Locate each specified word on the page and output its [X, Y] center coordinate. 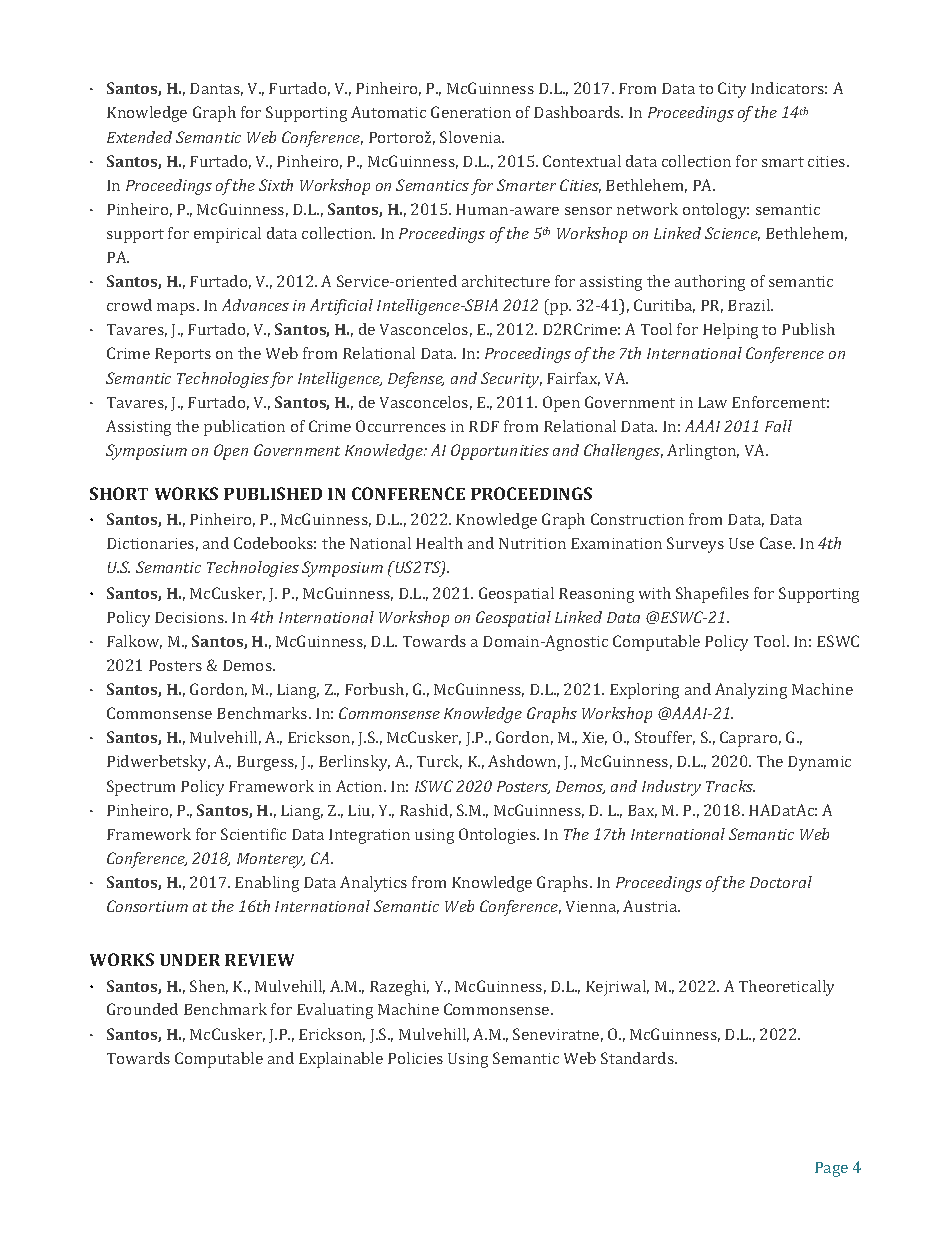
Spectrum [141, 788]
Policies [415, 1058]
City [732, 90]
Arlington [703, 452]
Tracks [730, 786]
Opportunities [500, 452]
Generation [471, 112]
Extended [139, 137]
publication [244, 428]
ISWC [434, 786]
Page [831, 1169]
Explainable [341, 1060]
